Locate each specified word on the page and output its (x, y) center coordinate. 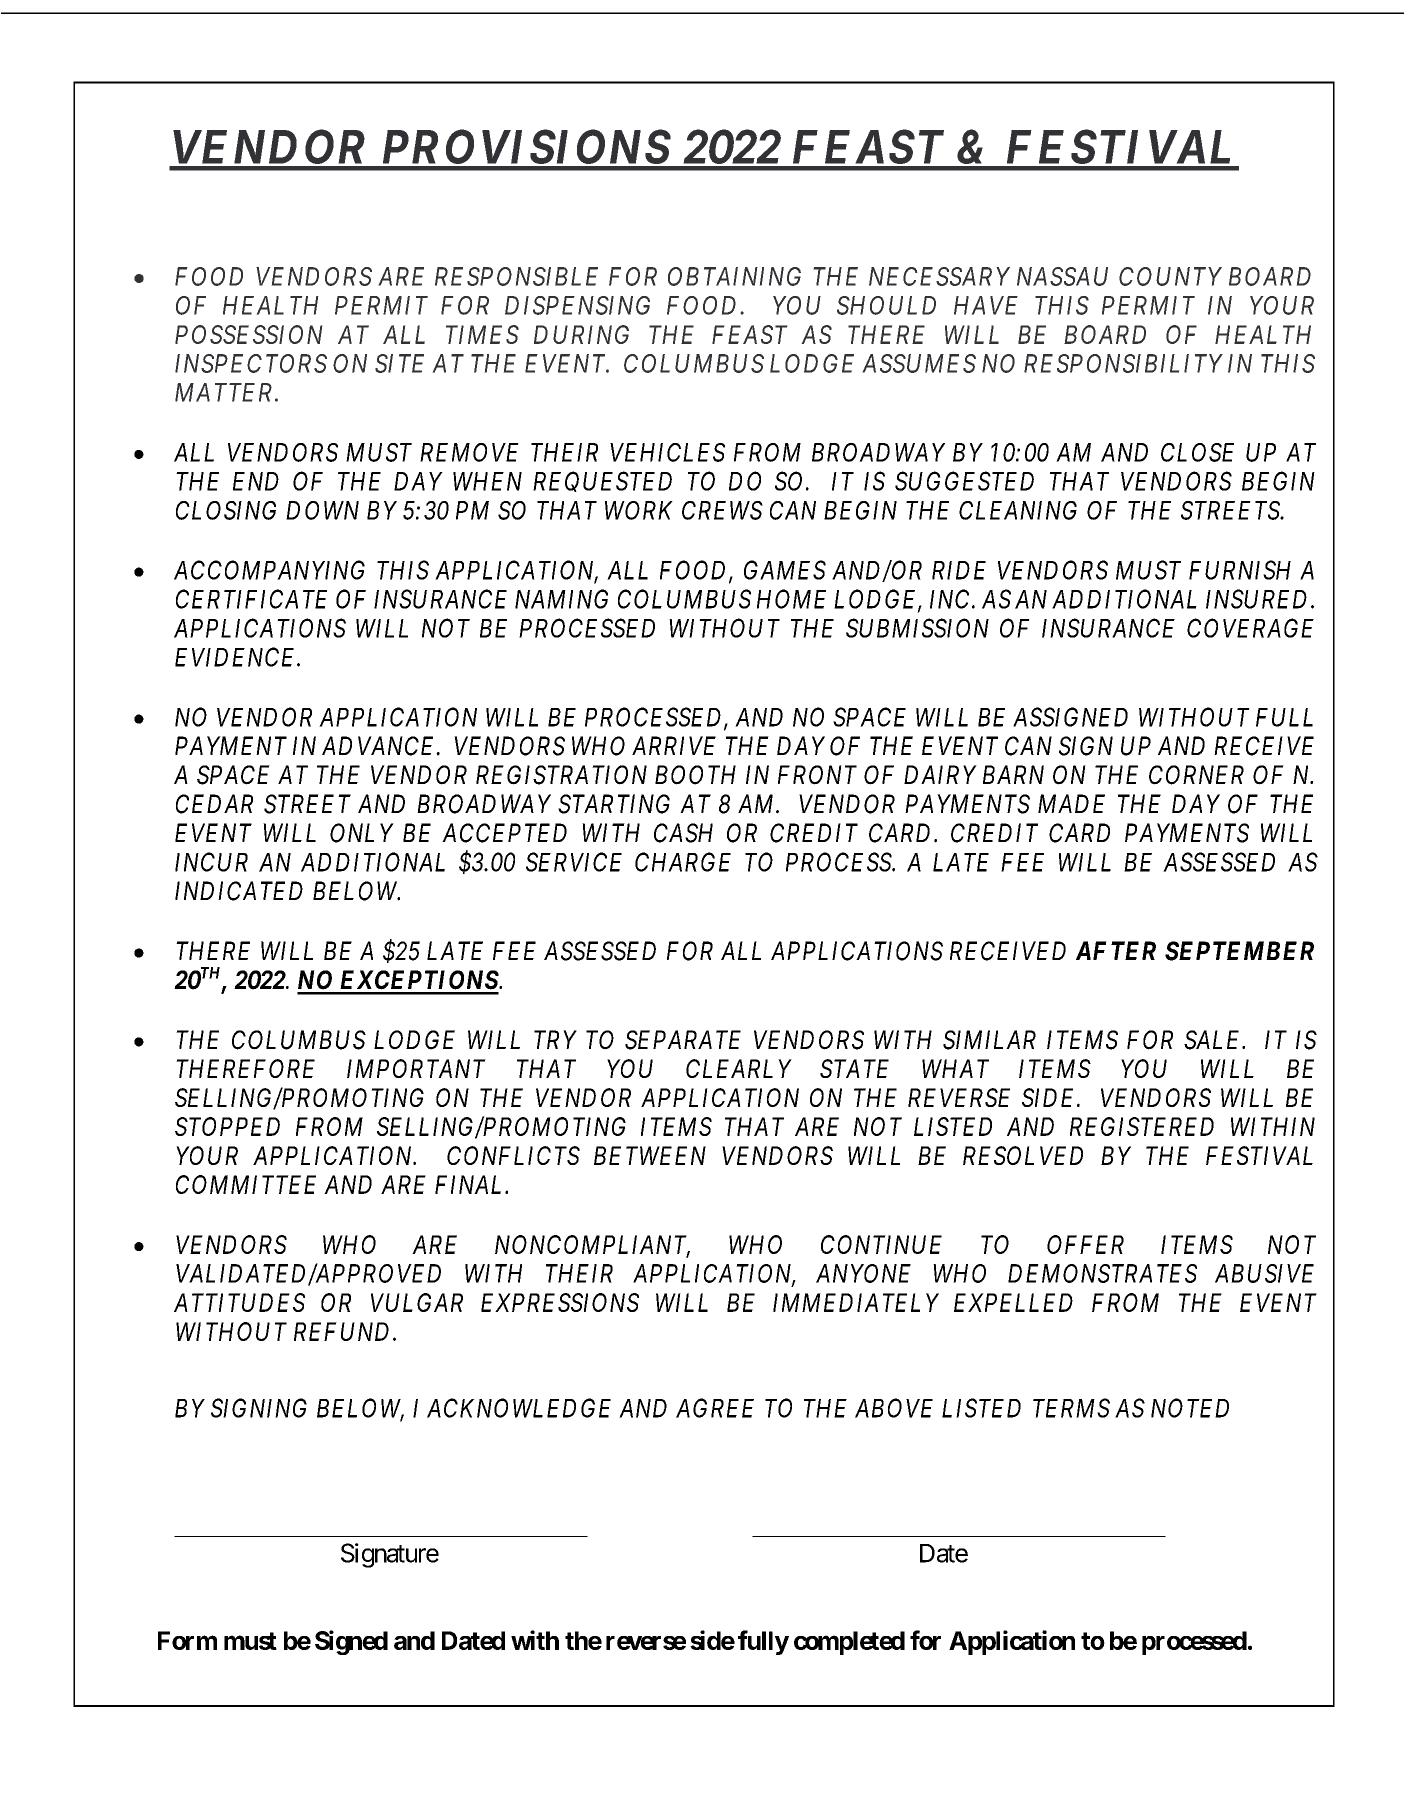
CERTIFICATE (251, 599)
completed (849, 1643)
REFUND (344, 1331)
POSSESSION (249, 334)
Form (187, 1640)
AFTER (1116, 950)
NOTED (1190, 1408)
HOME (791, 599)
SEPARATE (683, 1040)
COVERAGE (1250, 628)
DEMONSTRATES (1102, 1273)
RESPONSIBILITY (1123, 363)
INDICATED (239, 891)
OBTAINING (734, 276)
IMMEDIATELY (856, 1302)
